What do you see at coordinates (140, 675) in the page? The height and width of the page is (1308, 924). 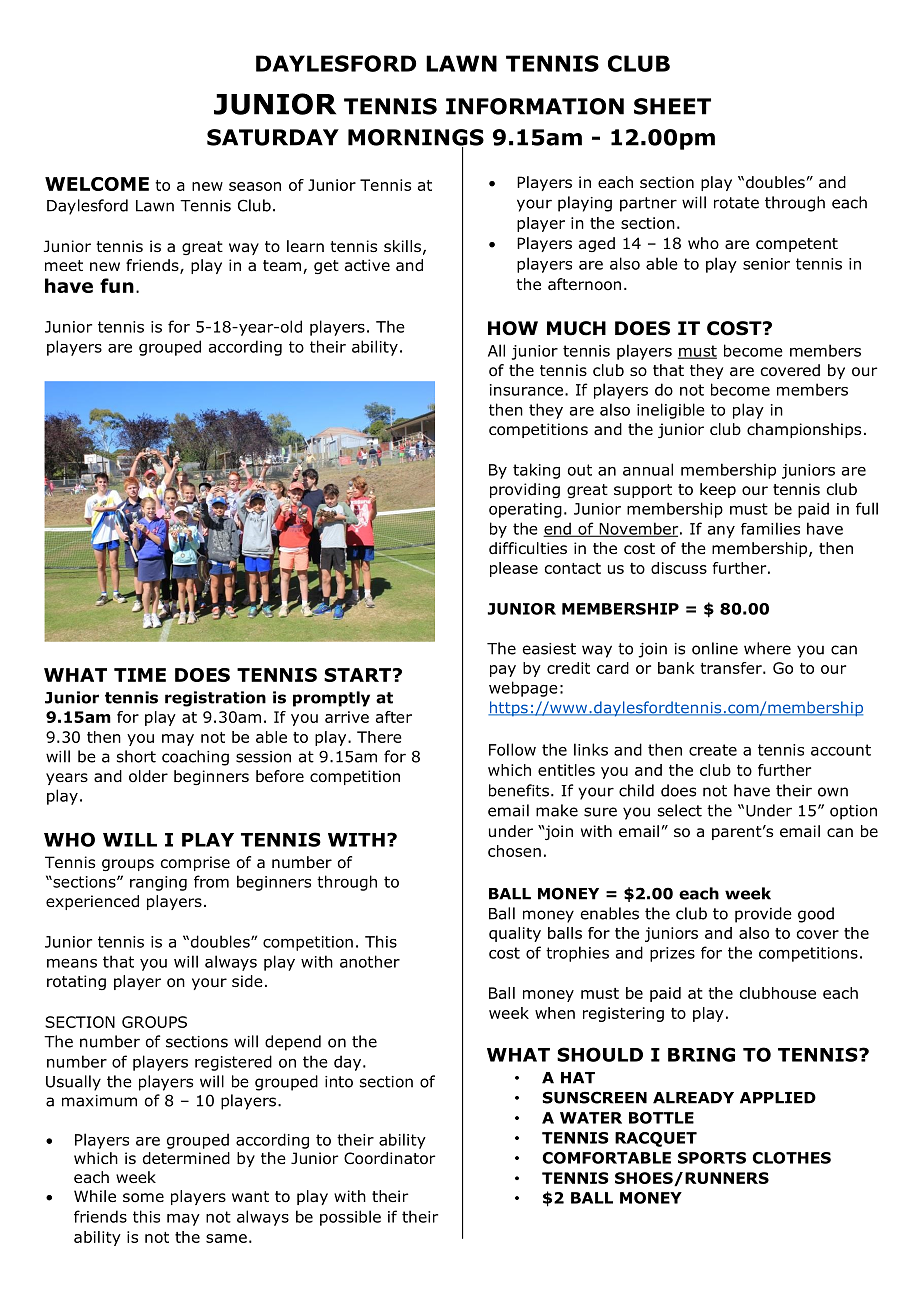 I see `TIME` at bounding box center [140, 675].
